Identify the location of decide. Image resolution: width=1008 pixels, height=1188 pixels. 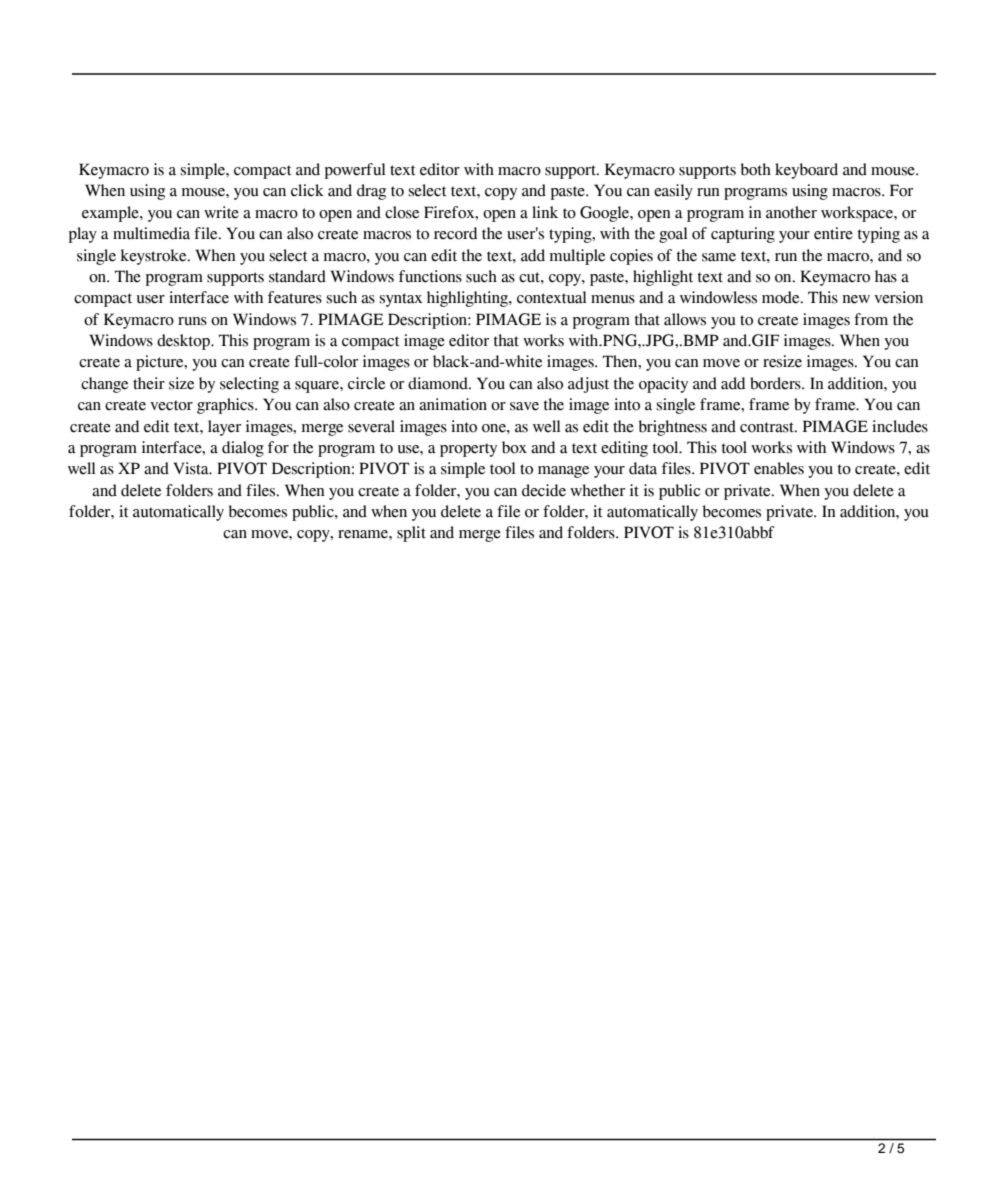
(544, 490).
